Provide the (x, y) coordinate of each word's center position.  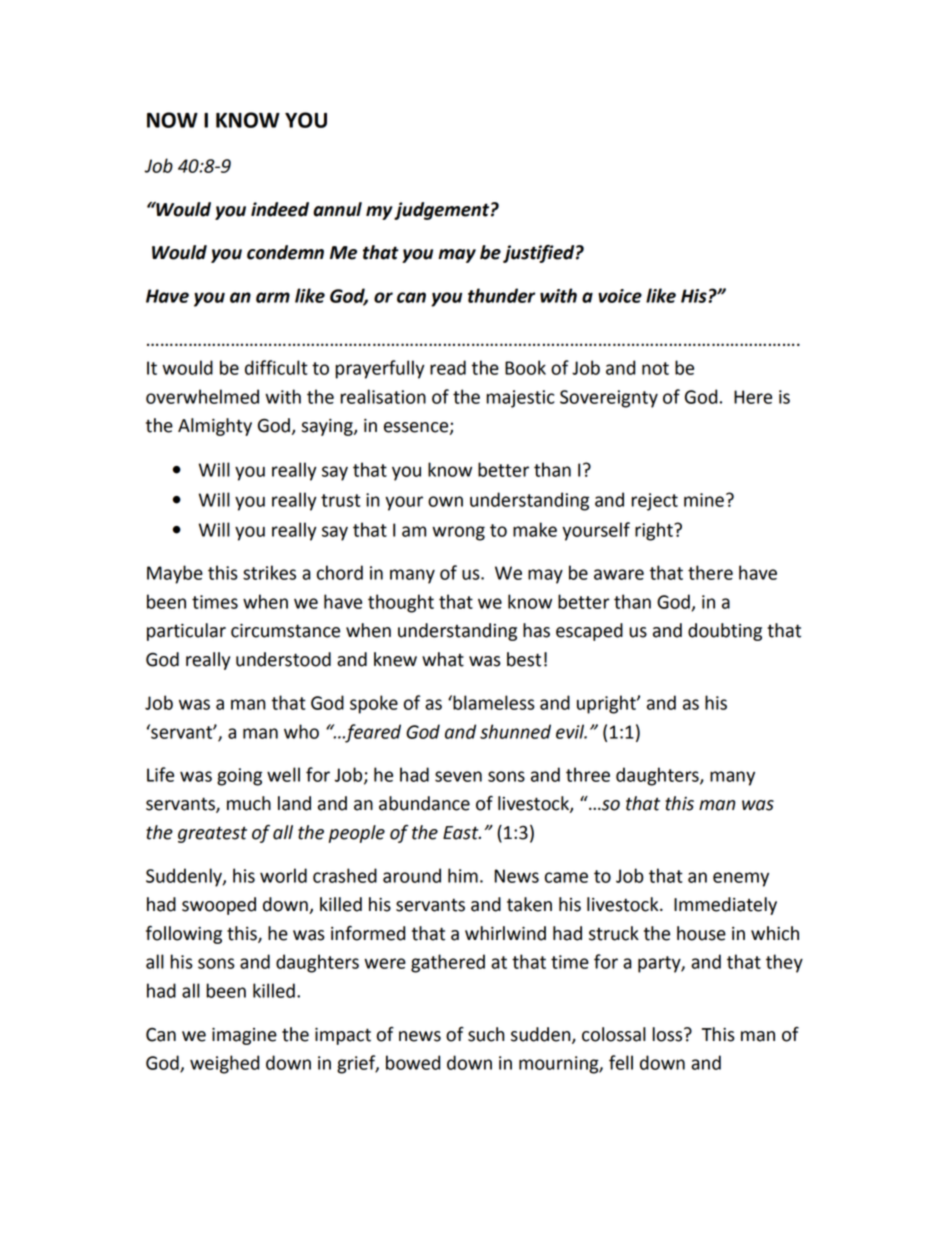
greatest (212, 834)
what (443, 659)
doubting (725, 632)
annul (337, 209)
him (463, 875)
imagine (244, 1036)
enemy (741, 879)
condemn (285, 252)
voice (620, 296)
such (486, 1034)
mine (704, 500)
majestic (520, 399)
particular (186, 632)
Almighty (215, 427)
